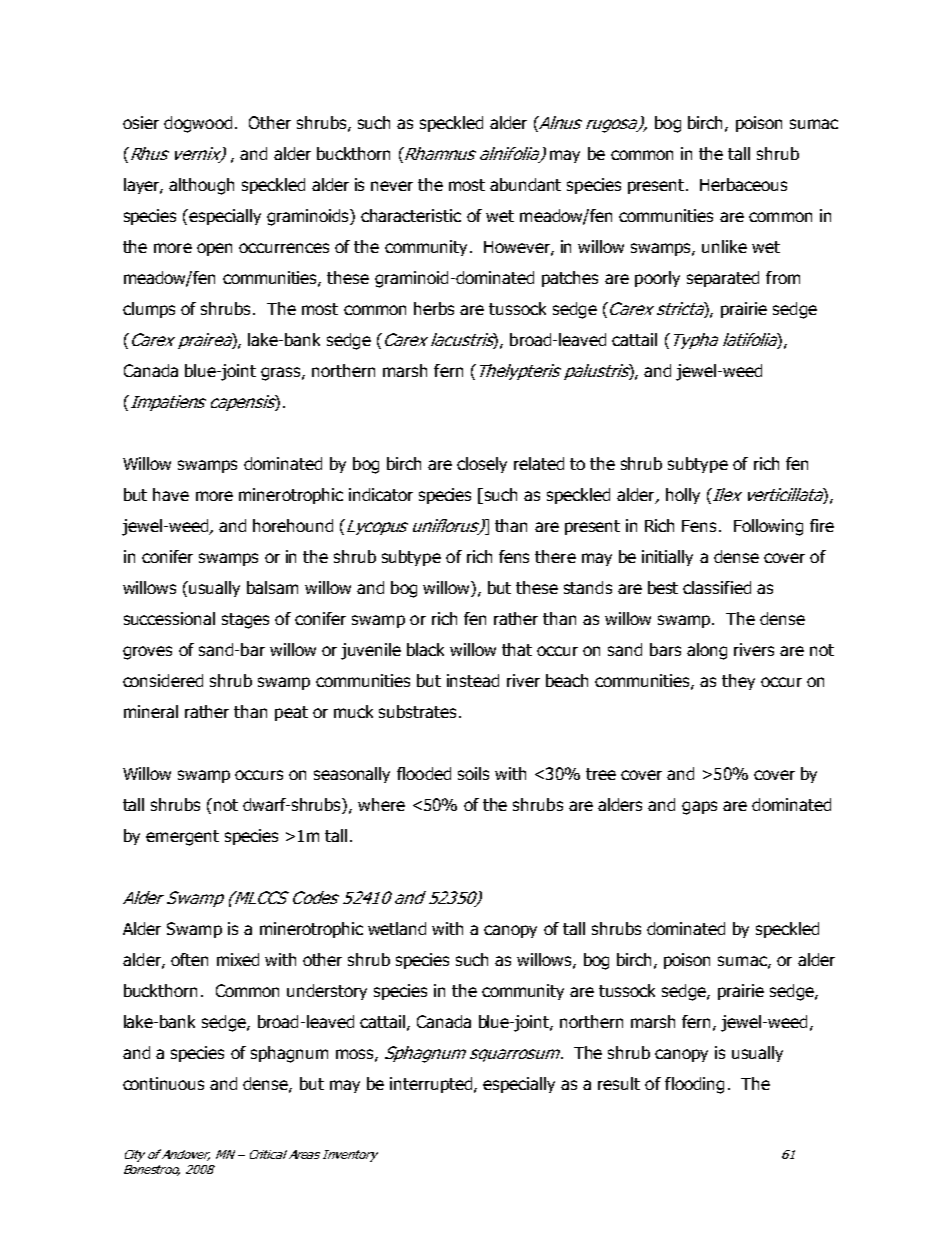  What do you see at coordinates (291, 713) in the screenshot?
I see `peat` at bounding box center [291, 713].
